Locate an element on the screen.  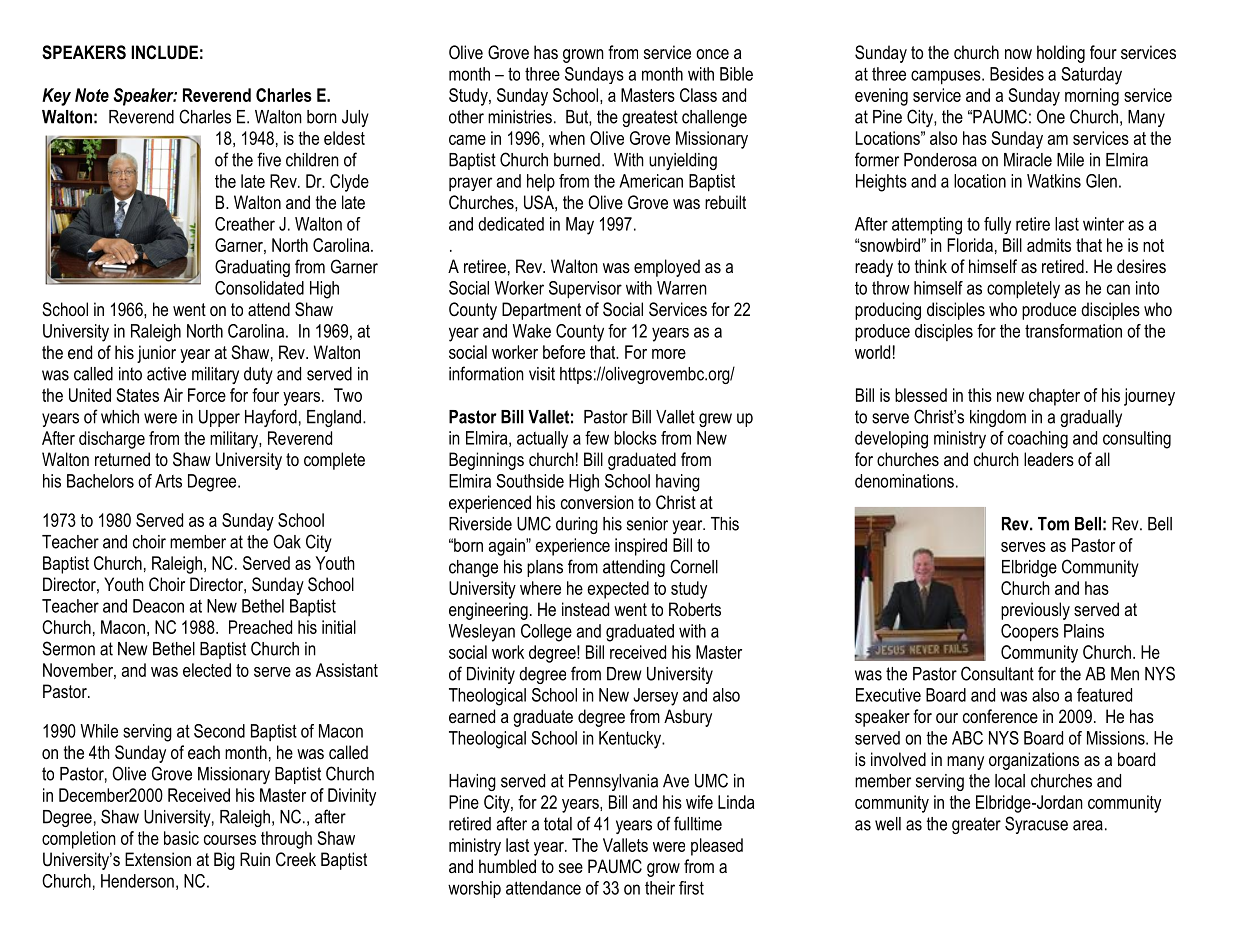
Arts is located at coordinates (168, 481).
